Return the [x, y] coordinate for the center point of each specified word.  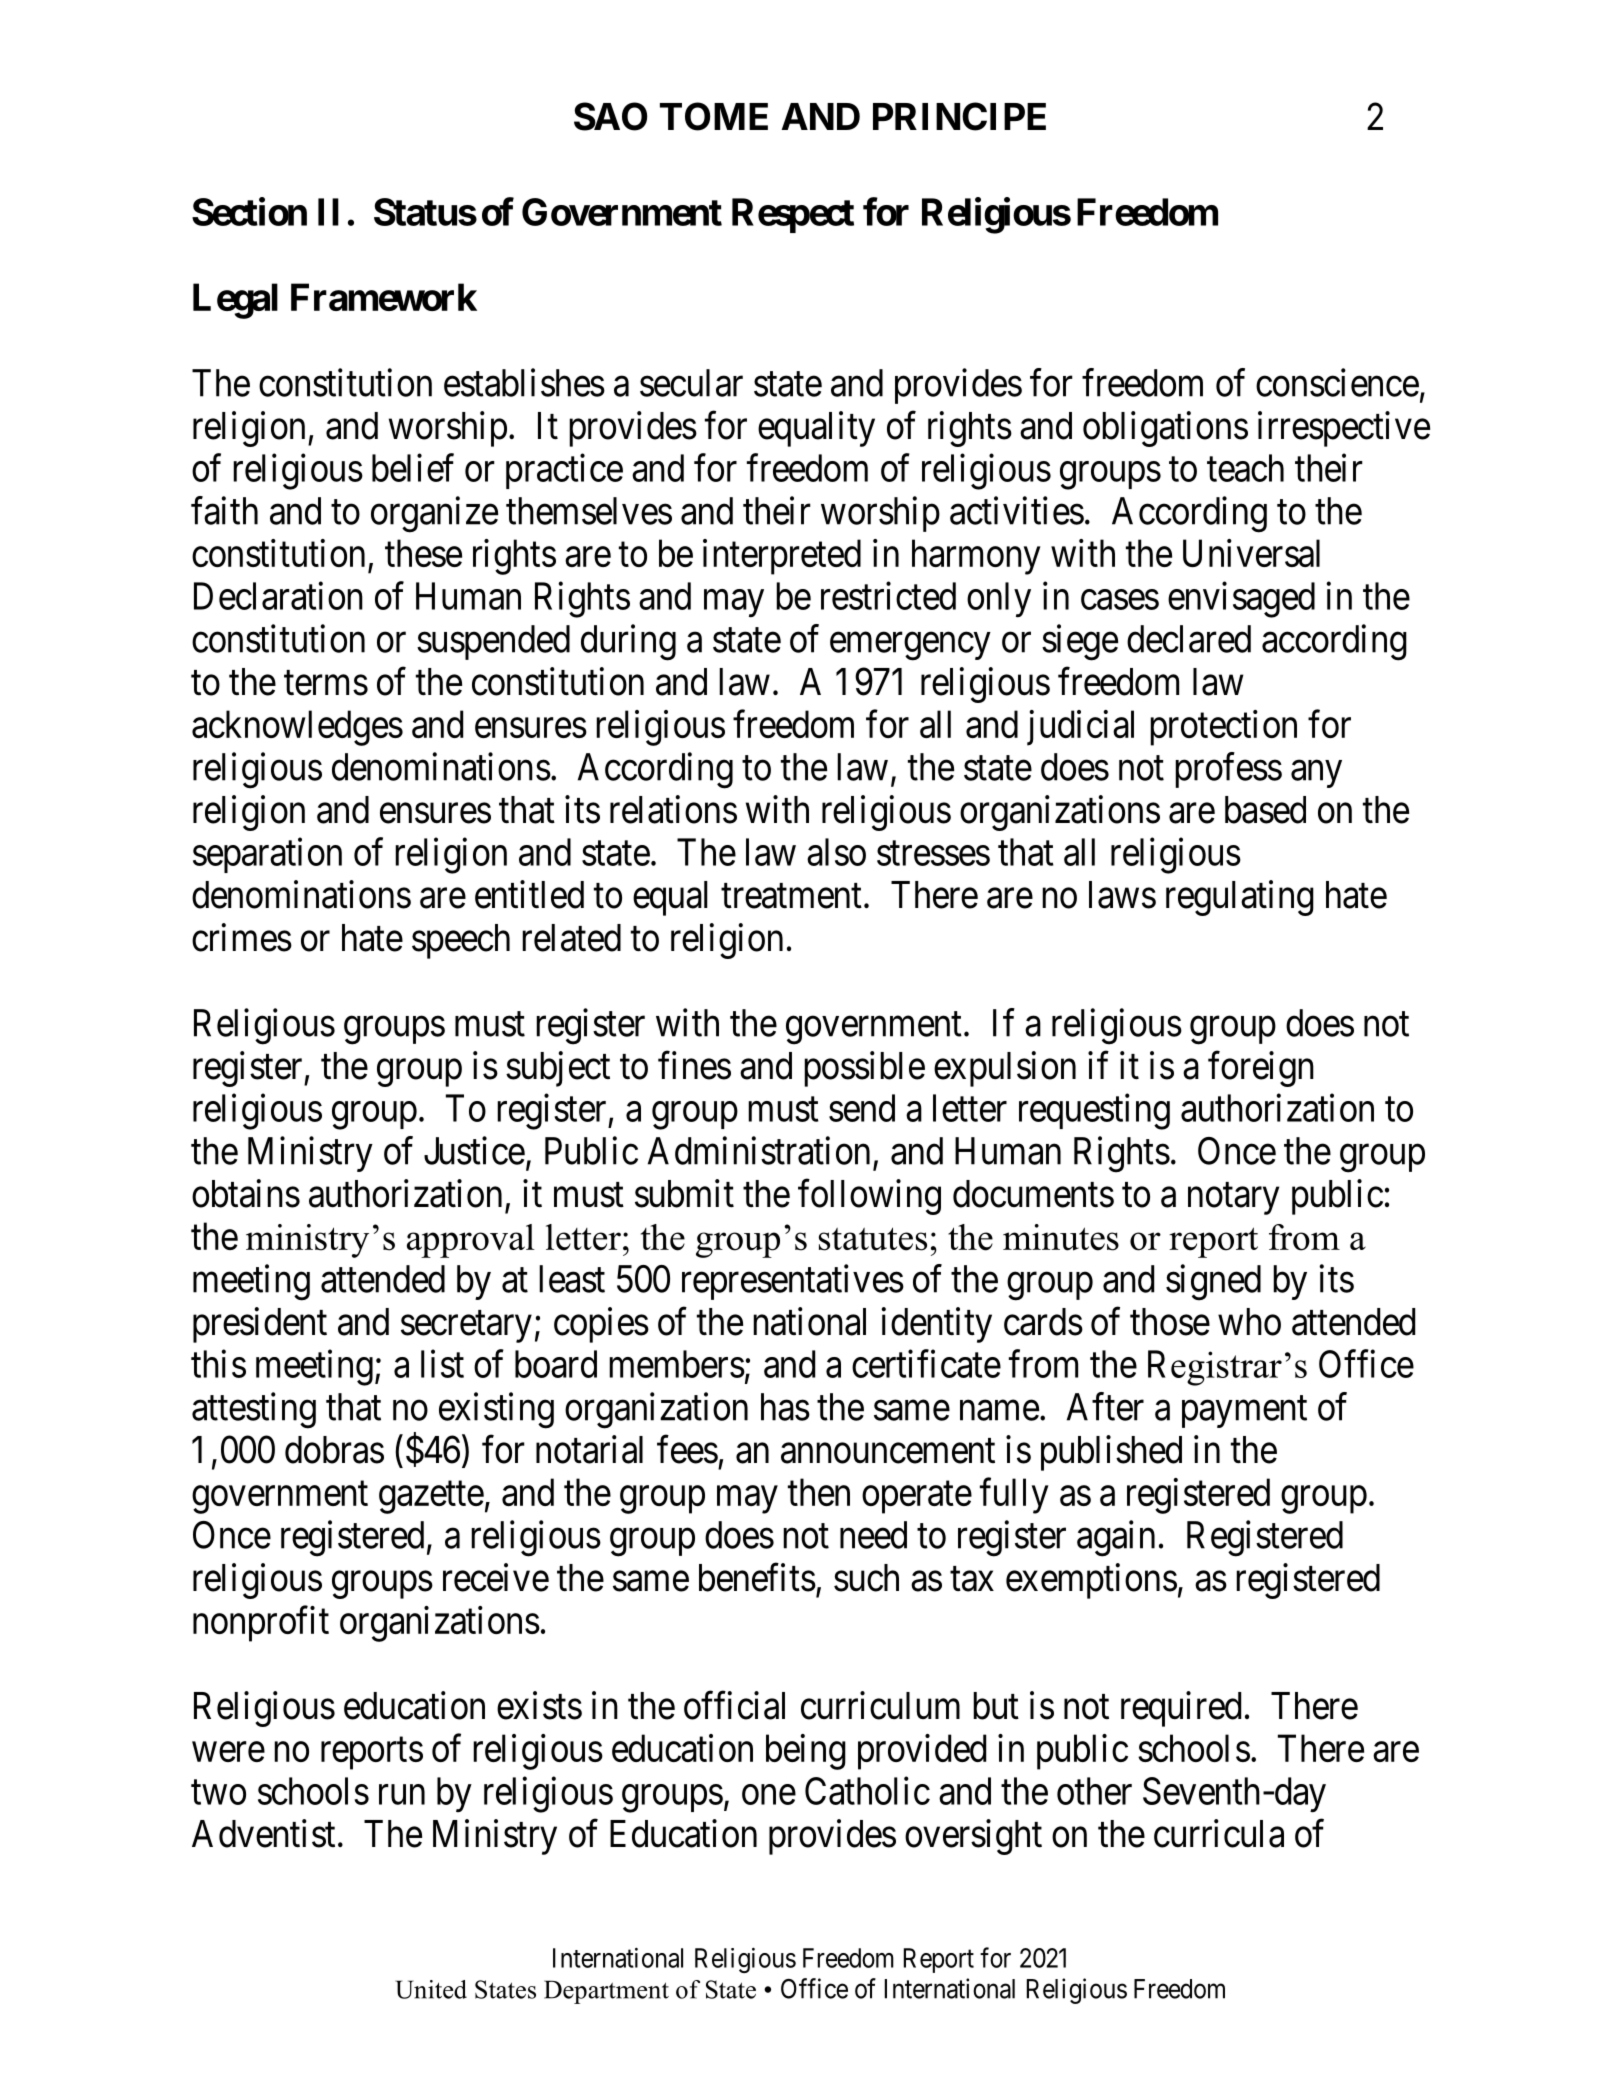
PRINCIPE [959, 116]
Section [249, 211]
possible [864, 1069]
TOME [714, 116]
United [431, 1989]
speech [461, 941]
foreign [1261, 1069]
